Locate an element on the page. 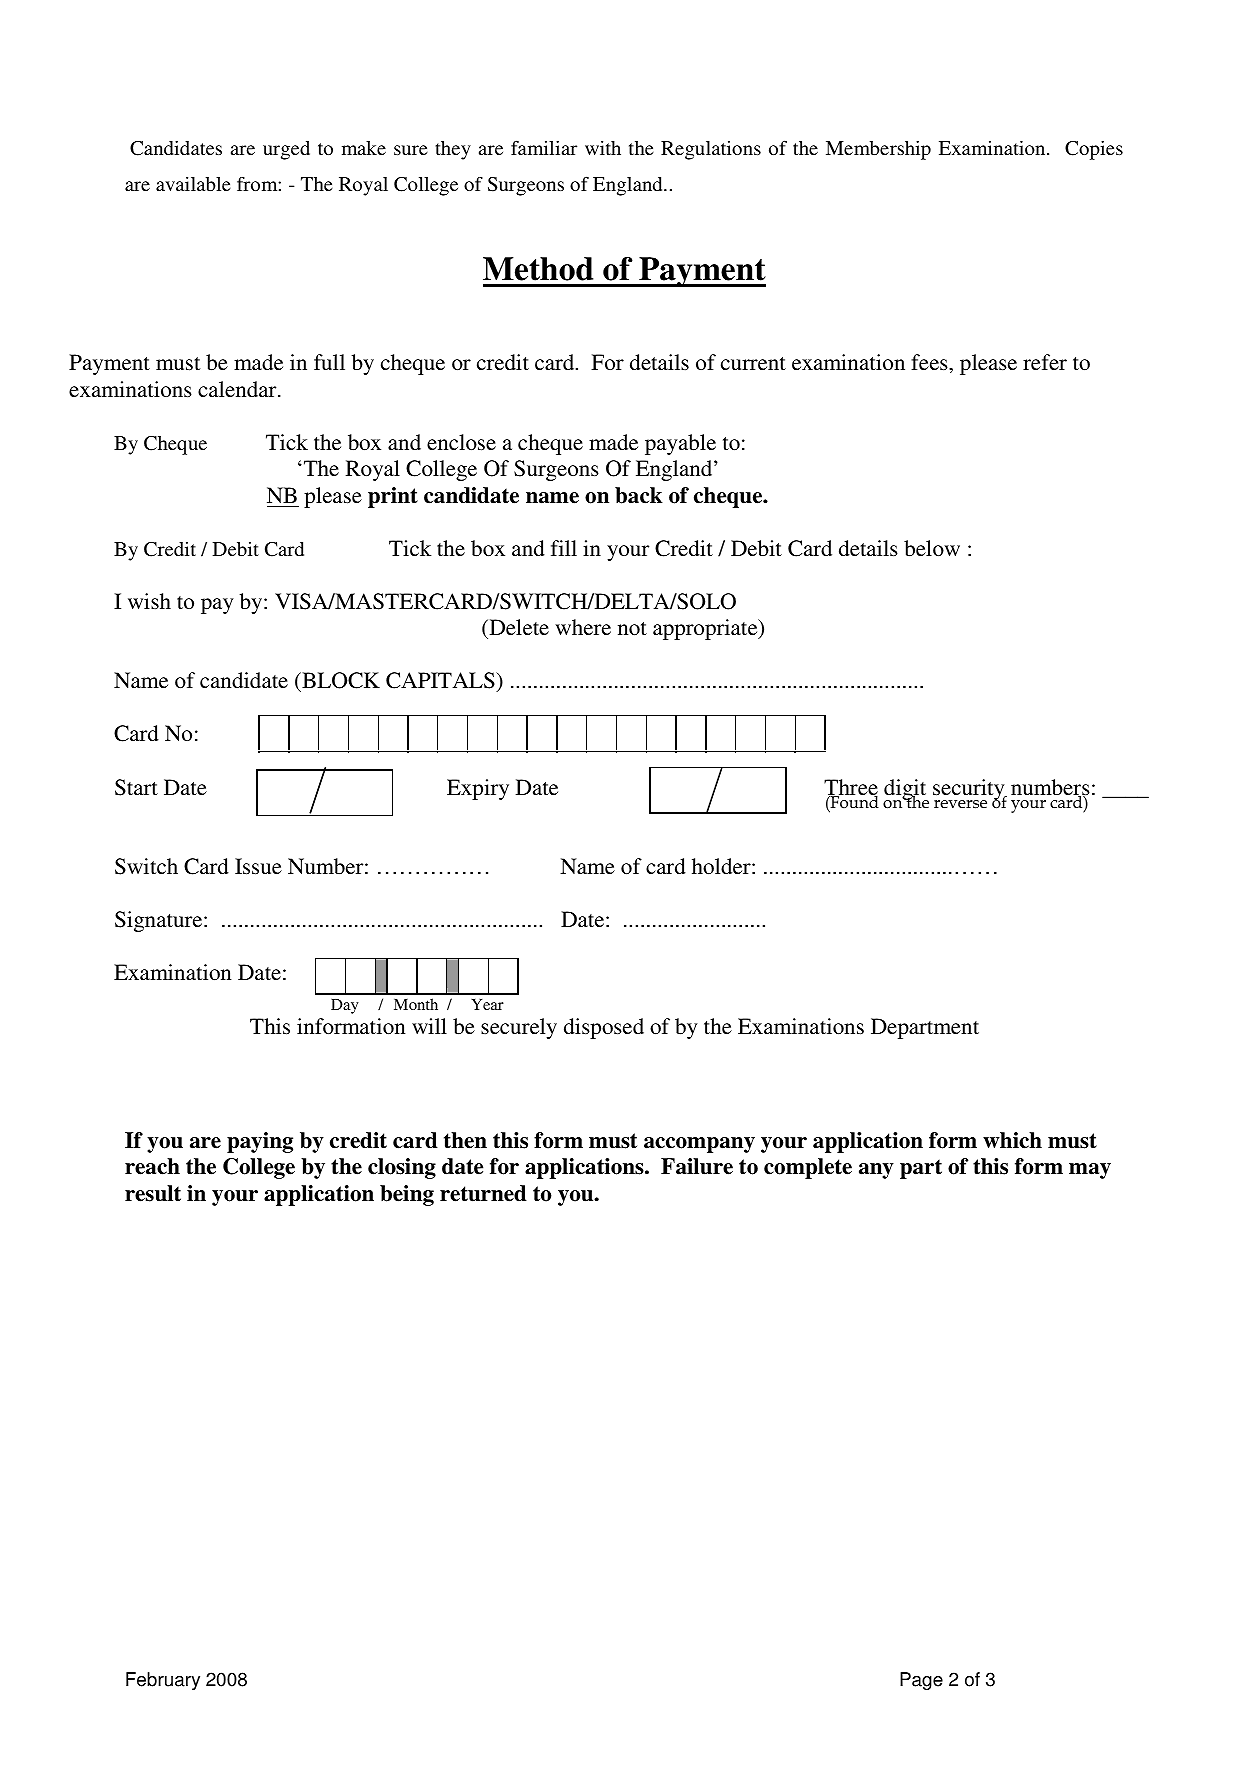  may is located at coordinates (1090, 1171).
